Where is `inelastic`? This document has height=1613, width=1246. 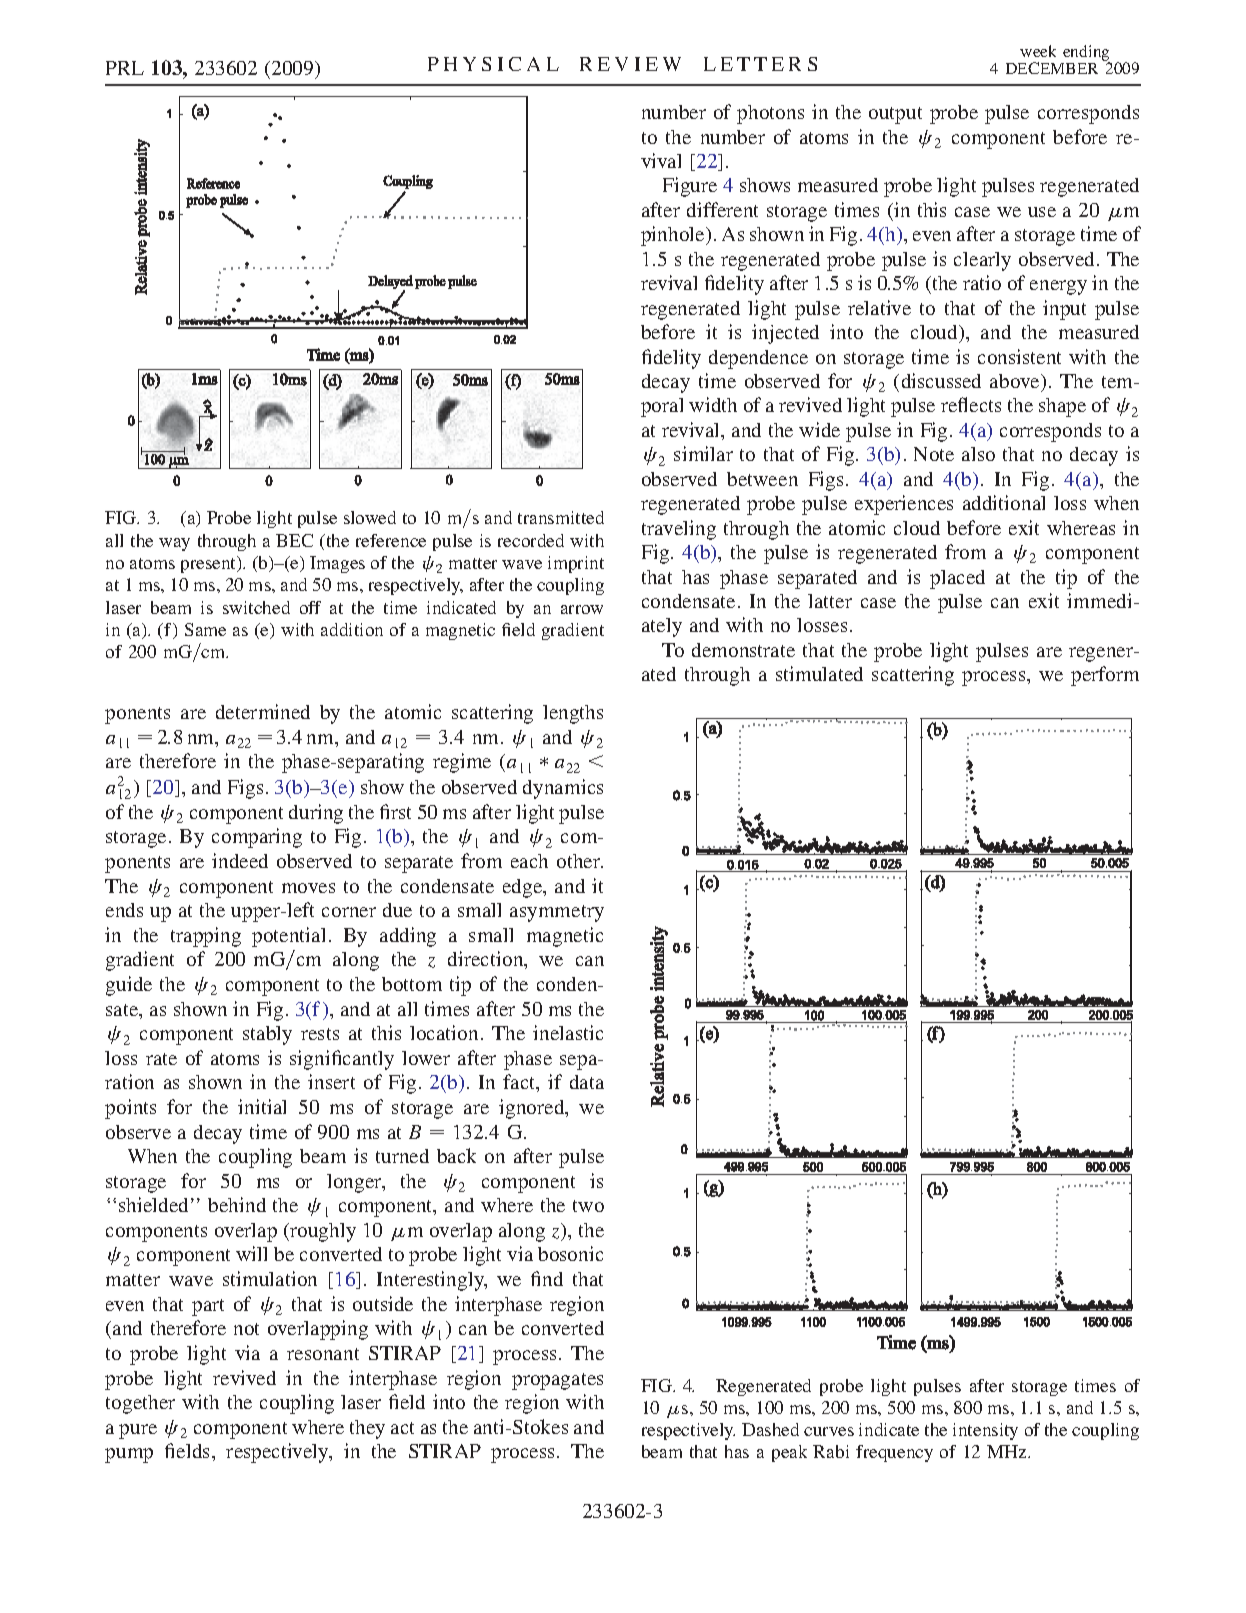
inelastic is located at coordinates (568, 1032).
